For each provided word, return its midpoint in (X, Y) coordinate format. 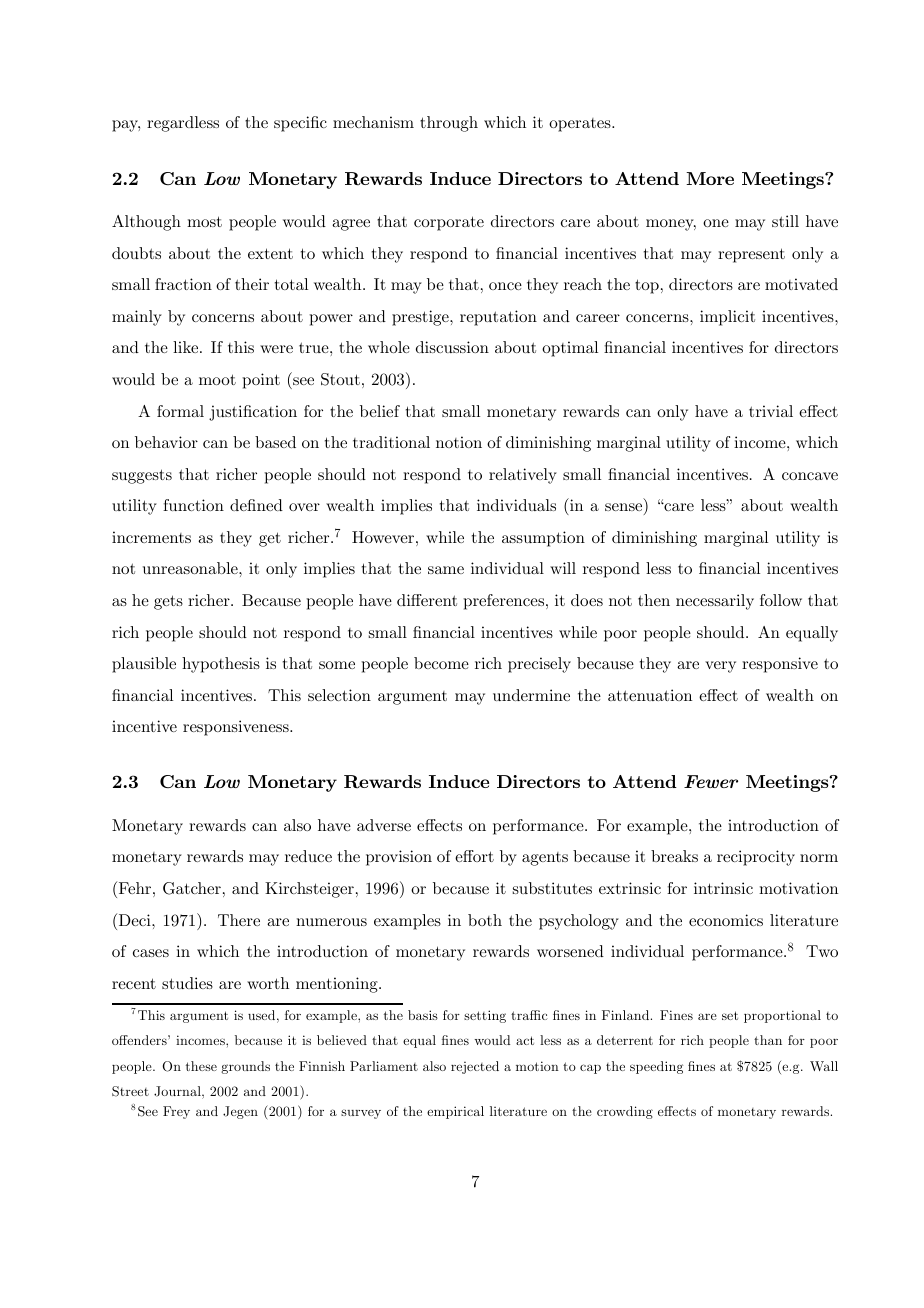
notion (459, 442)
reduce (308, 856)
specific (300, 124)
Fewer (711, 781)
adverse (384, 825)
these (201, 1066)
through (449, 124)
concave (810, 476)
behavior (166, 442)
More (710, 178)
